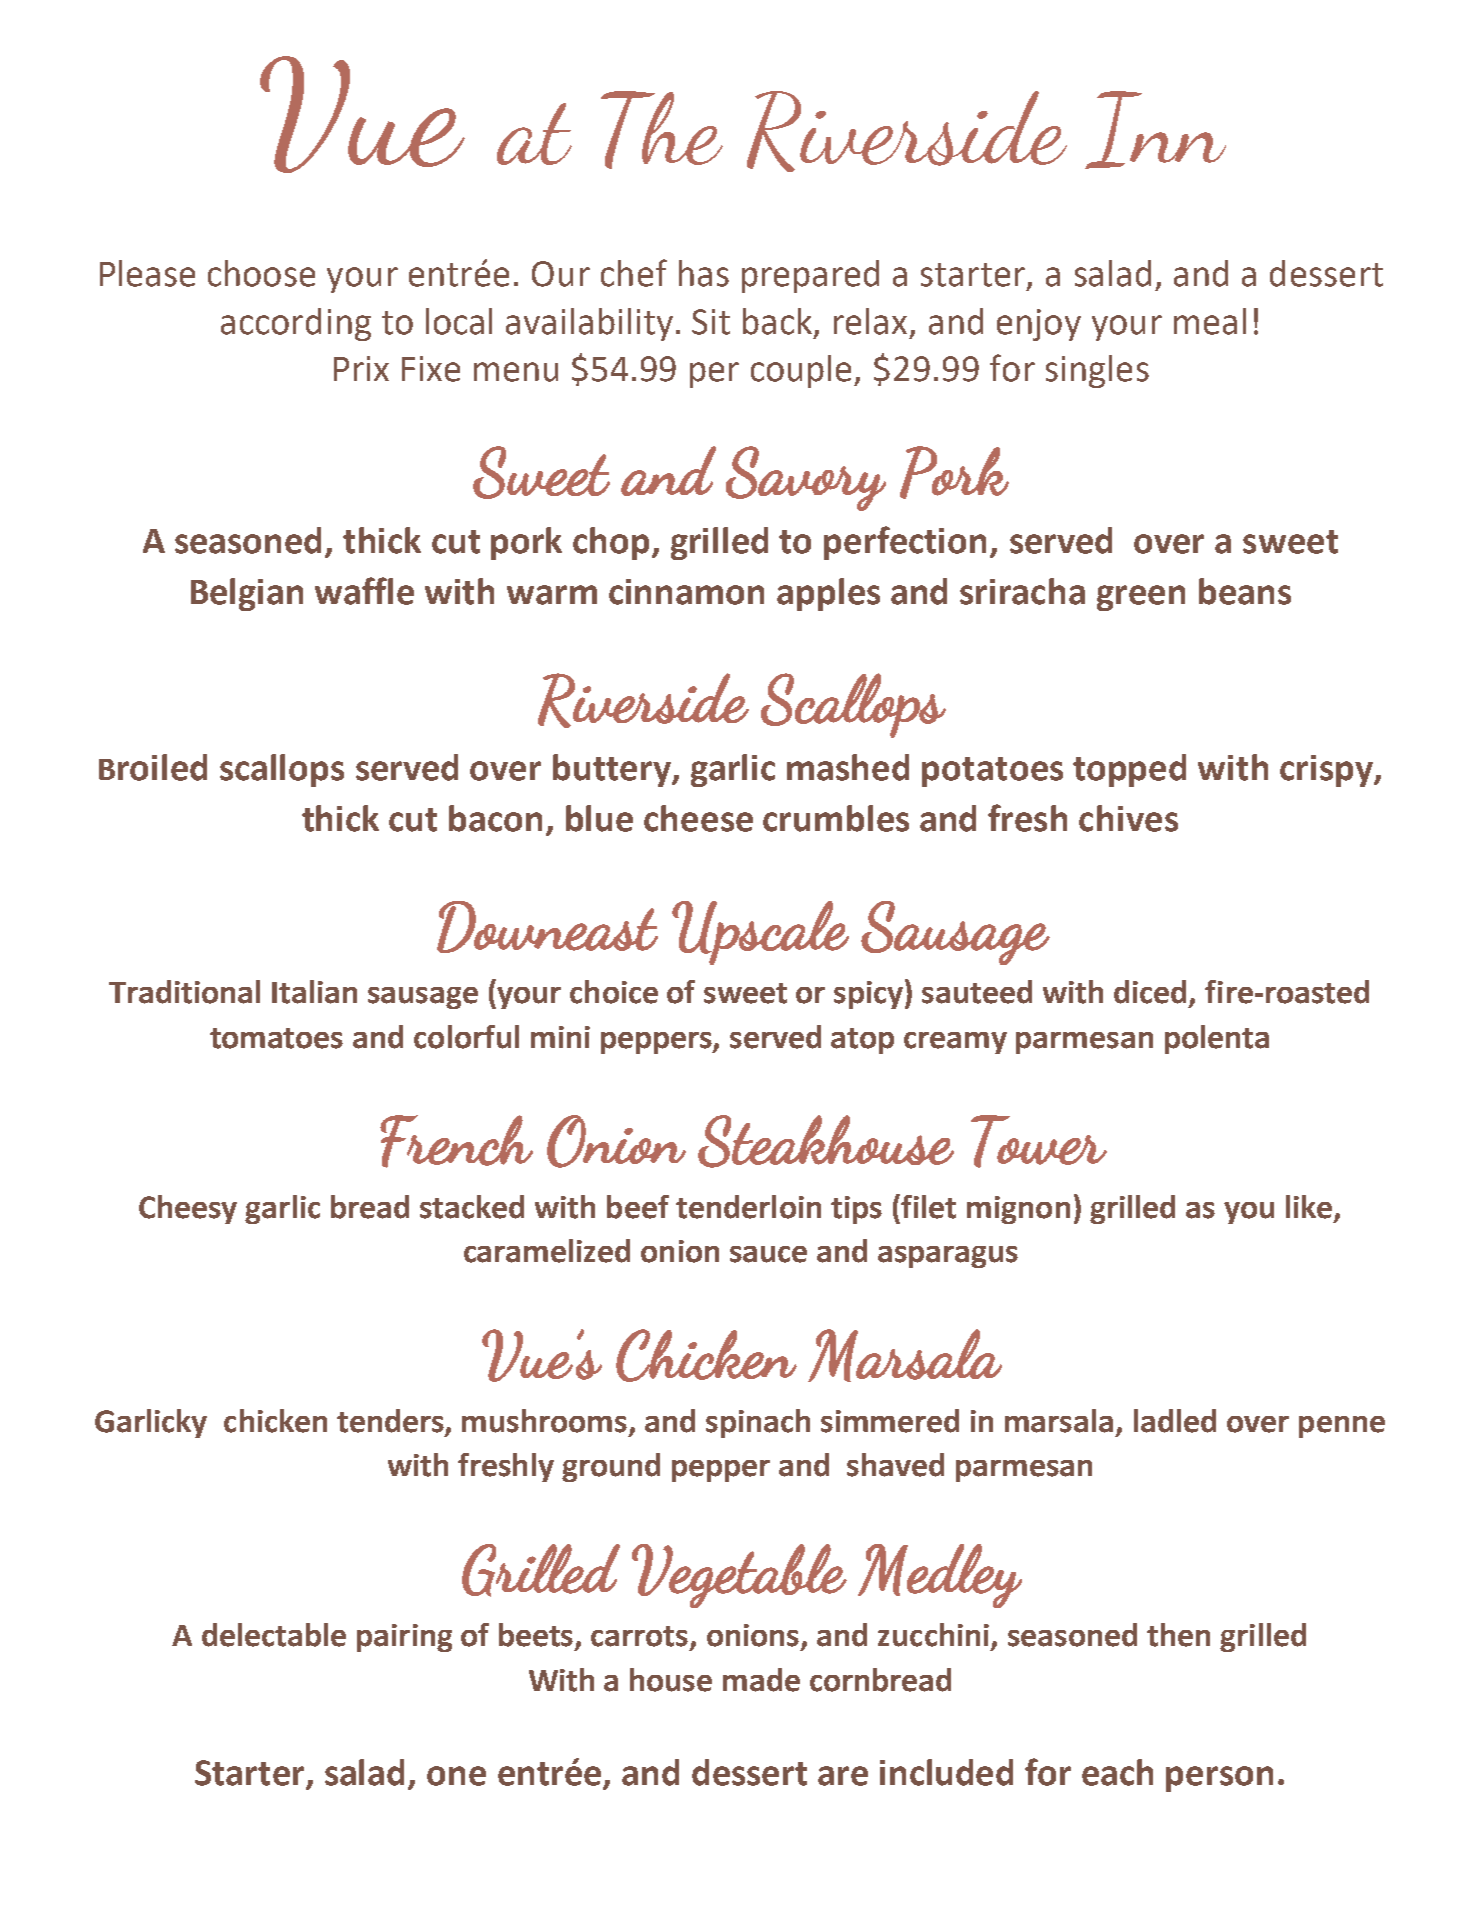  I want to click on like, so click(1309, 1207).
